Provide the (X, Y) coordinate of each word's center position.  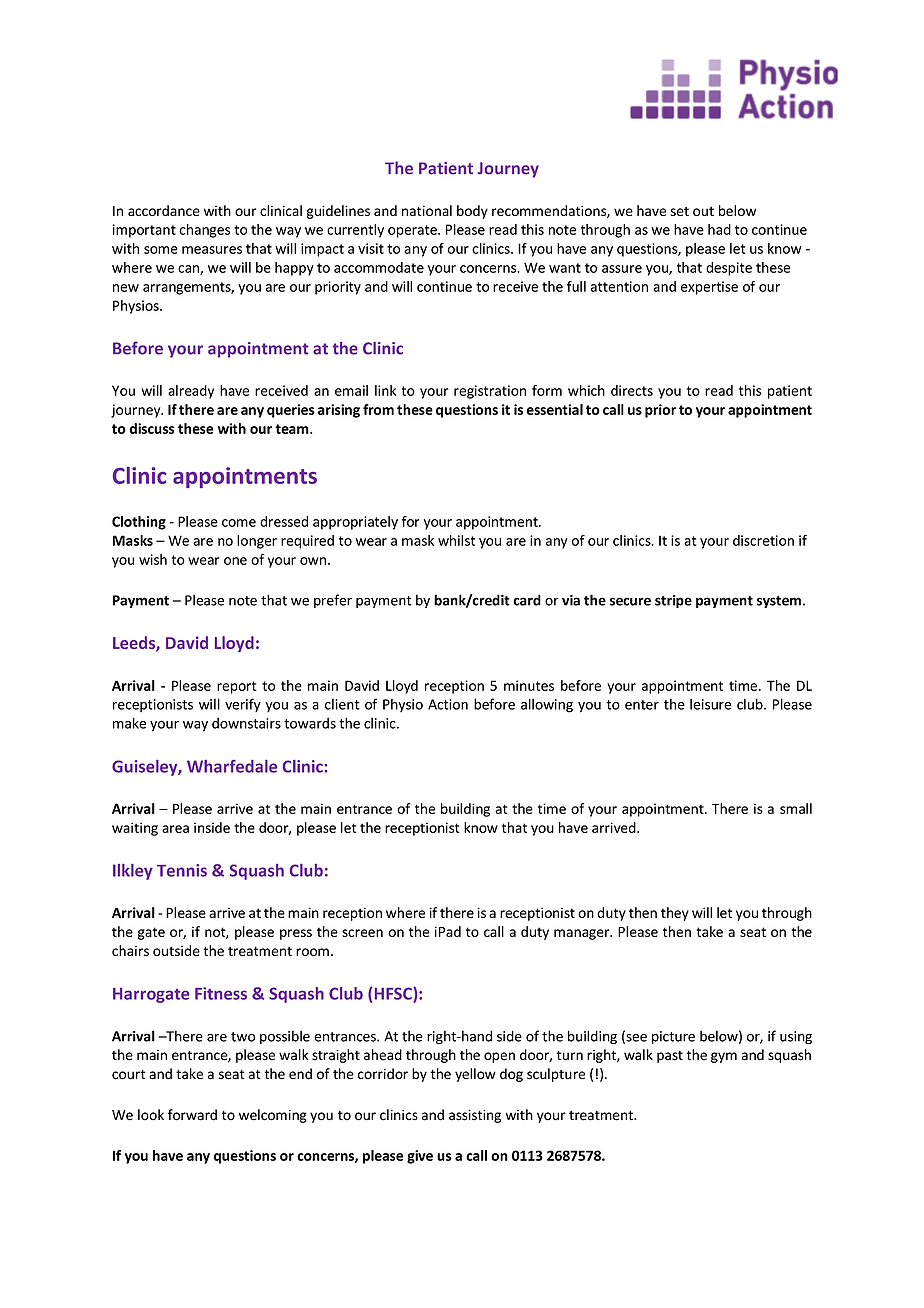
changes (205, 231)
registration (490, 392)
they (675, 914)
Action (448, 704)
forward (192, 1115)
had (719, 229)
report (236, 687)
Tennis (182, 870)
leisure (710, 704)
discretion (763, 540)
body (472, 212)
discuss (152, 428)
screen (362, 933)
